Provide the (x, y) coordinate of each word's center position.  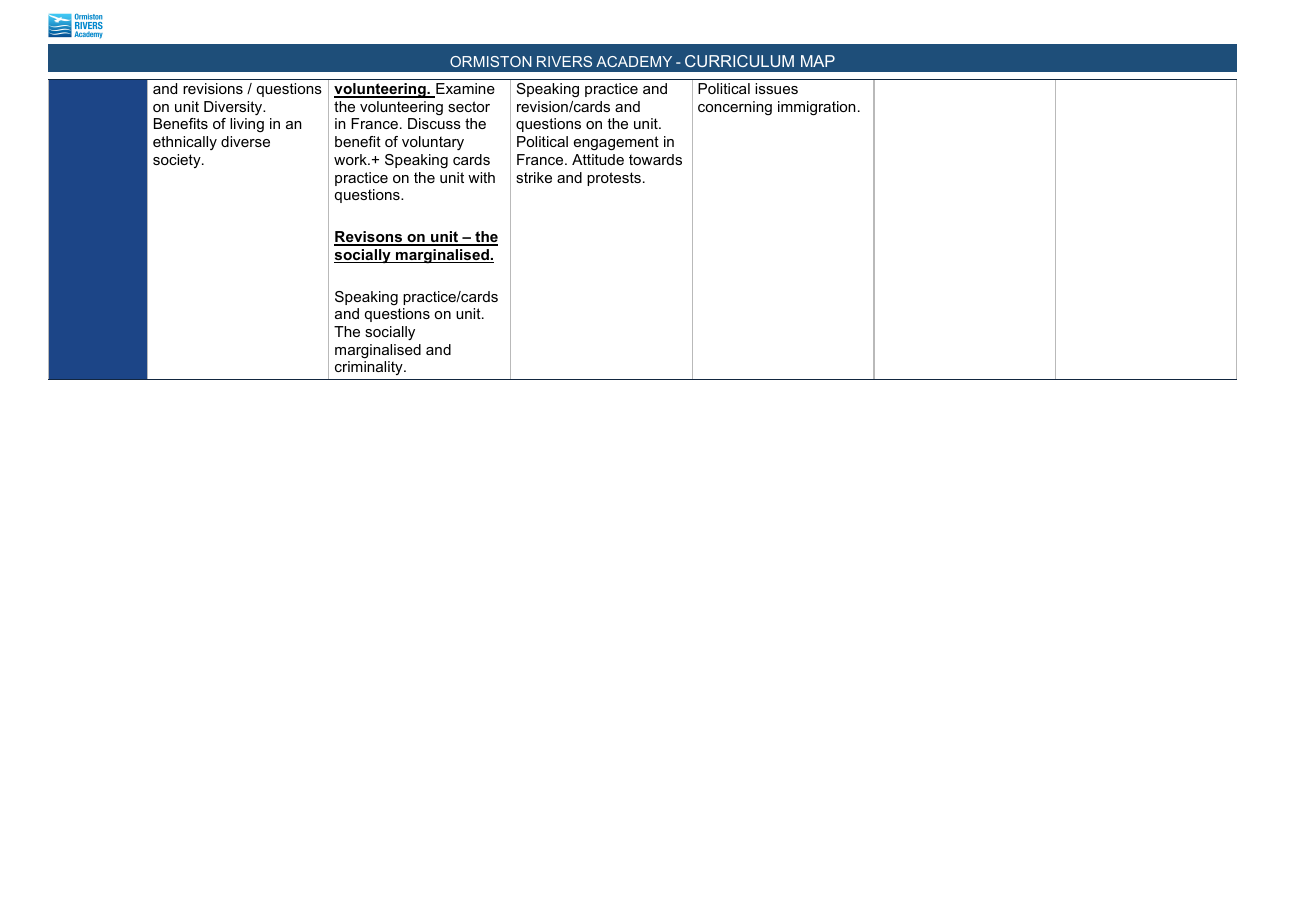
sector (469, 106)
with (481, 177)
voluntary (433, 143)
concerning (735, 108)
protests (614, 179)
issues (776, 88)
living (247, 125)
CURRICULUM (739, 61)
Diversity (234, 108)
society (178, 161)
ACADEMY (634, 61)
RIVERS (564, 61)
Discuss (434, 123)
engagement (616, 143)
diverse (245, 141)
